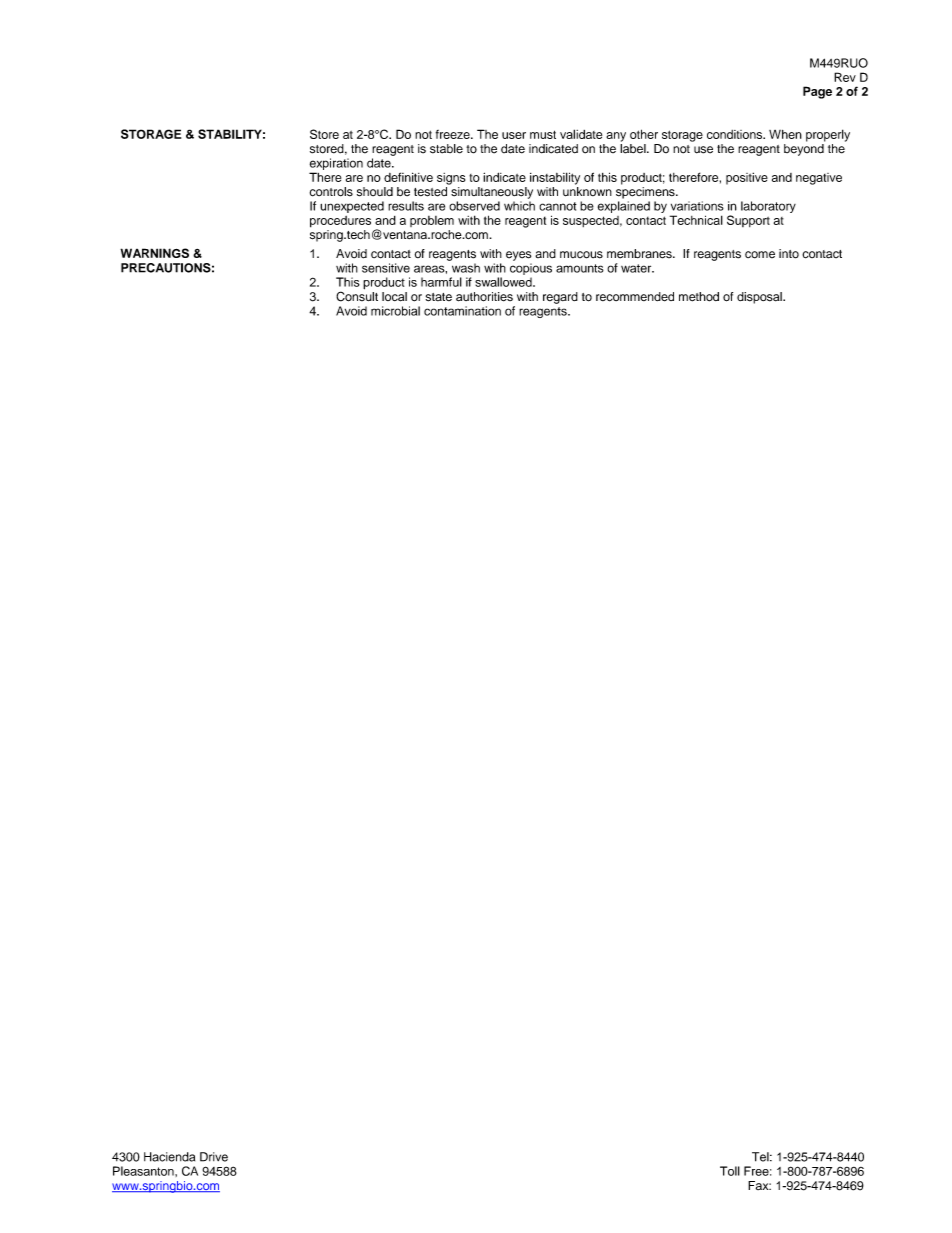  I want to click on Toll, so click(730, 1171).
